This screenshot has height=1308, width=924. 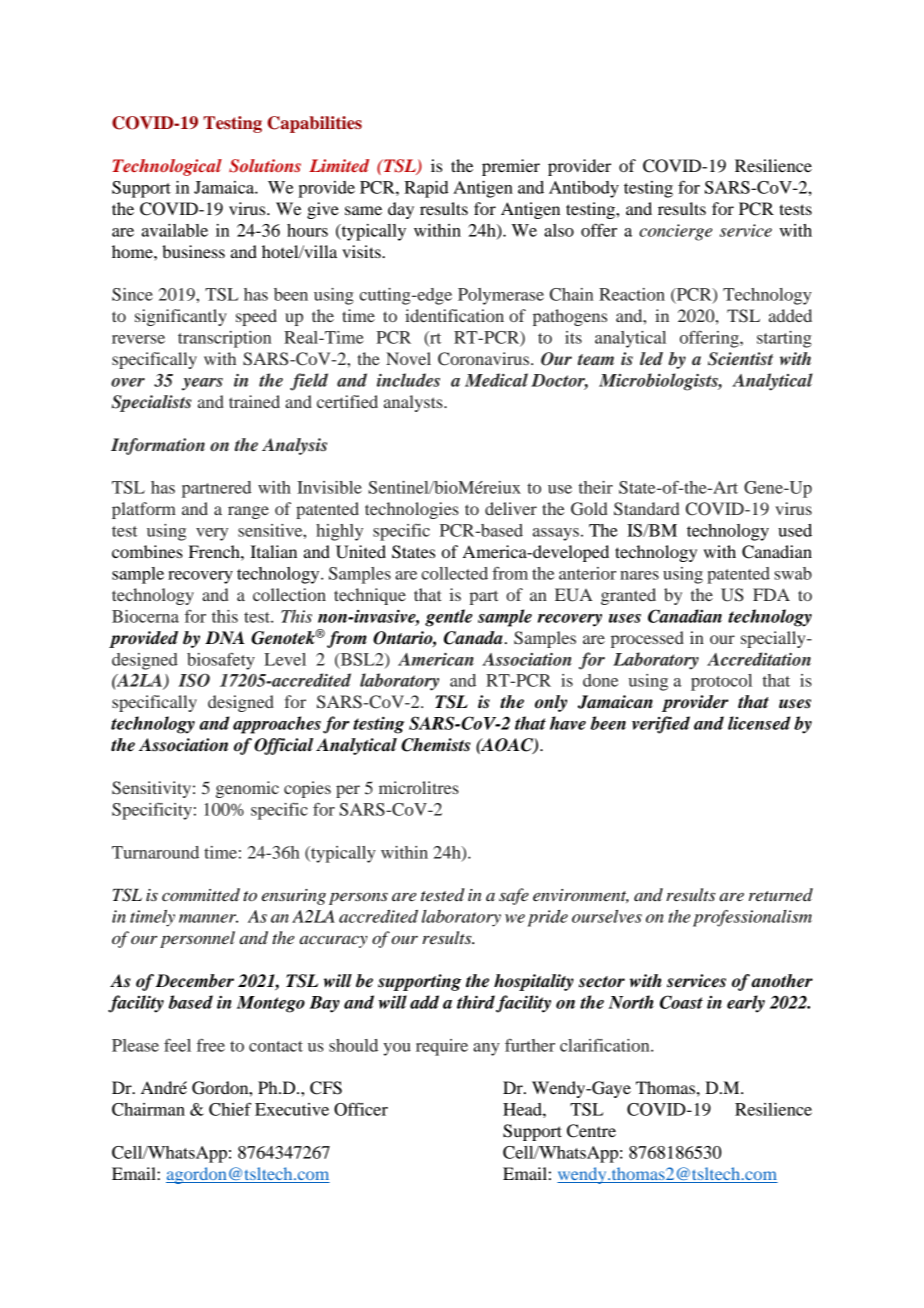 I want to click on concierge, so click(x=675, y=232).
